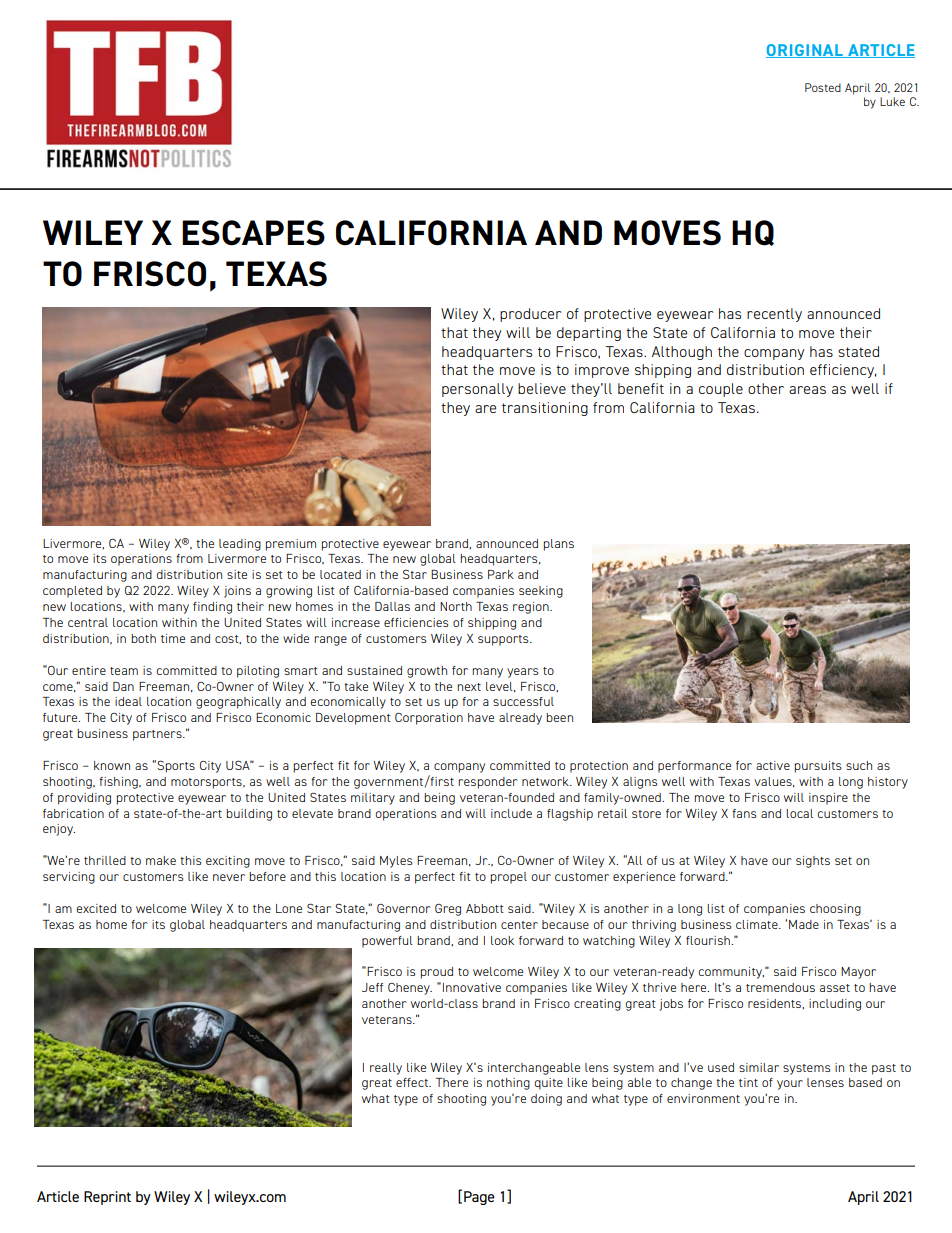 This screenshot has width=952, height=1233. What do you see at coordinates (773, 765) in the screenshot?
I see `active` at bounding box center [773, 765].
